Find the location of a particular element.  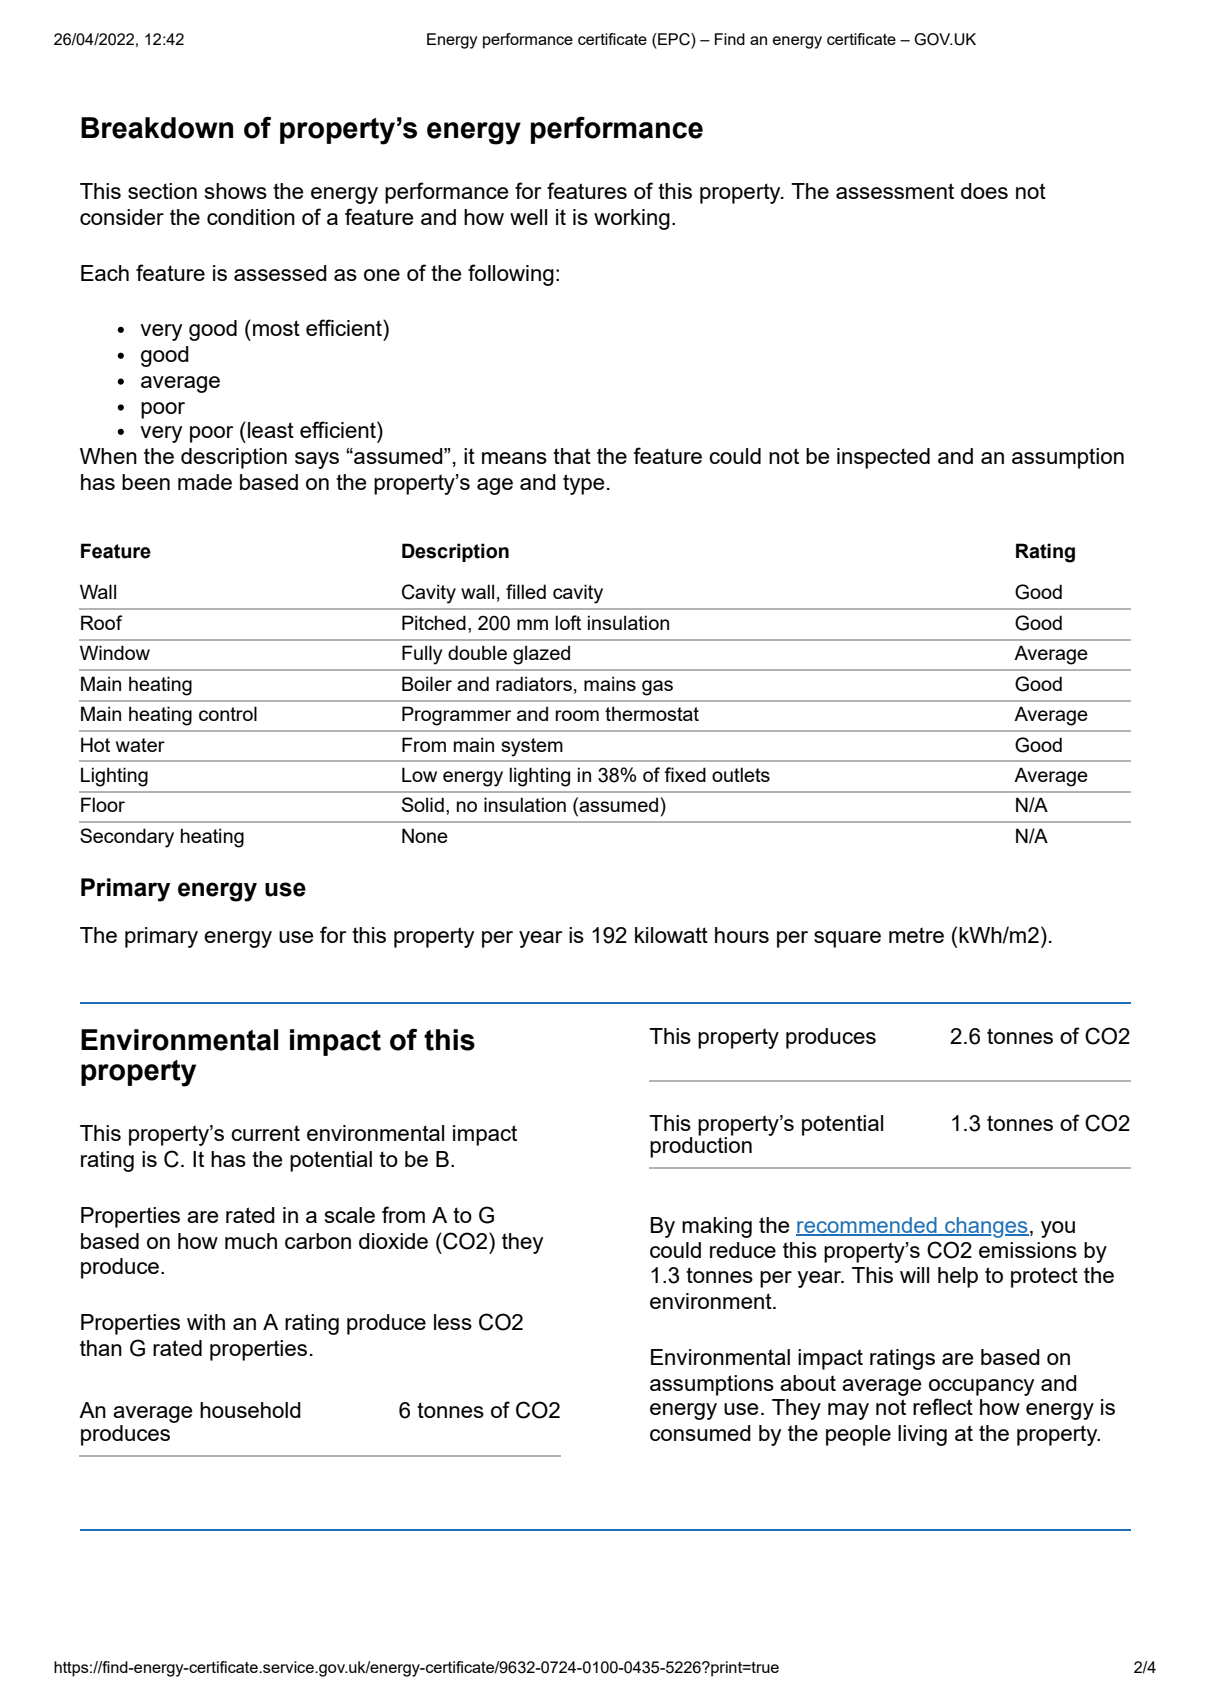

room is located at coordinates (577, 715).
